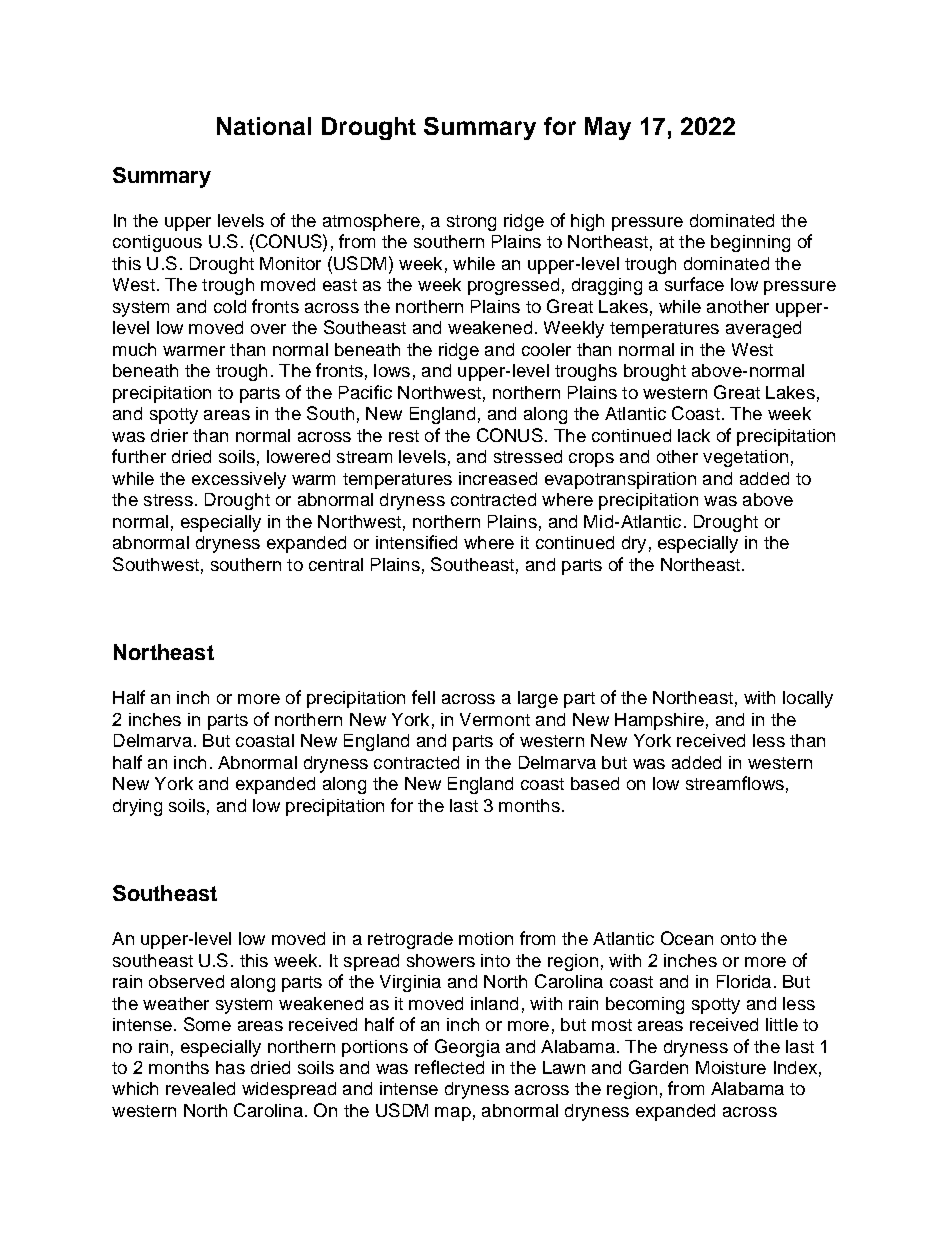 This image has width=952, height=1233. I want to click on Moisture, so click(731, 1067).
